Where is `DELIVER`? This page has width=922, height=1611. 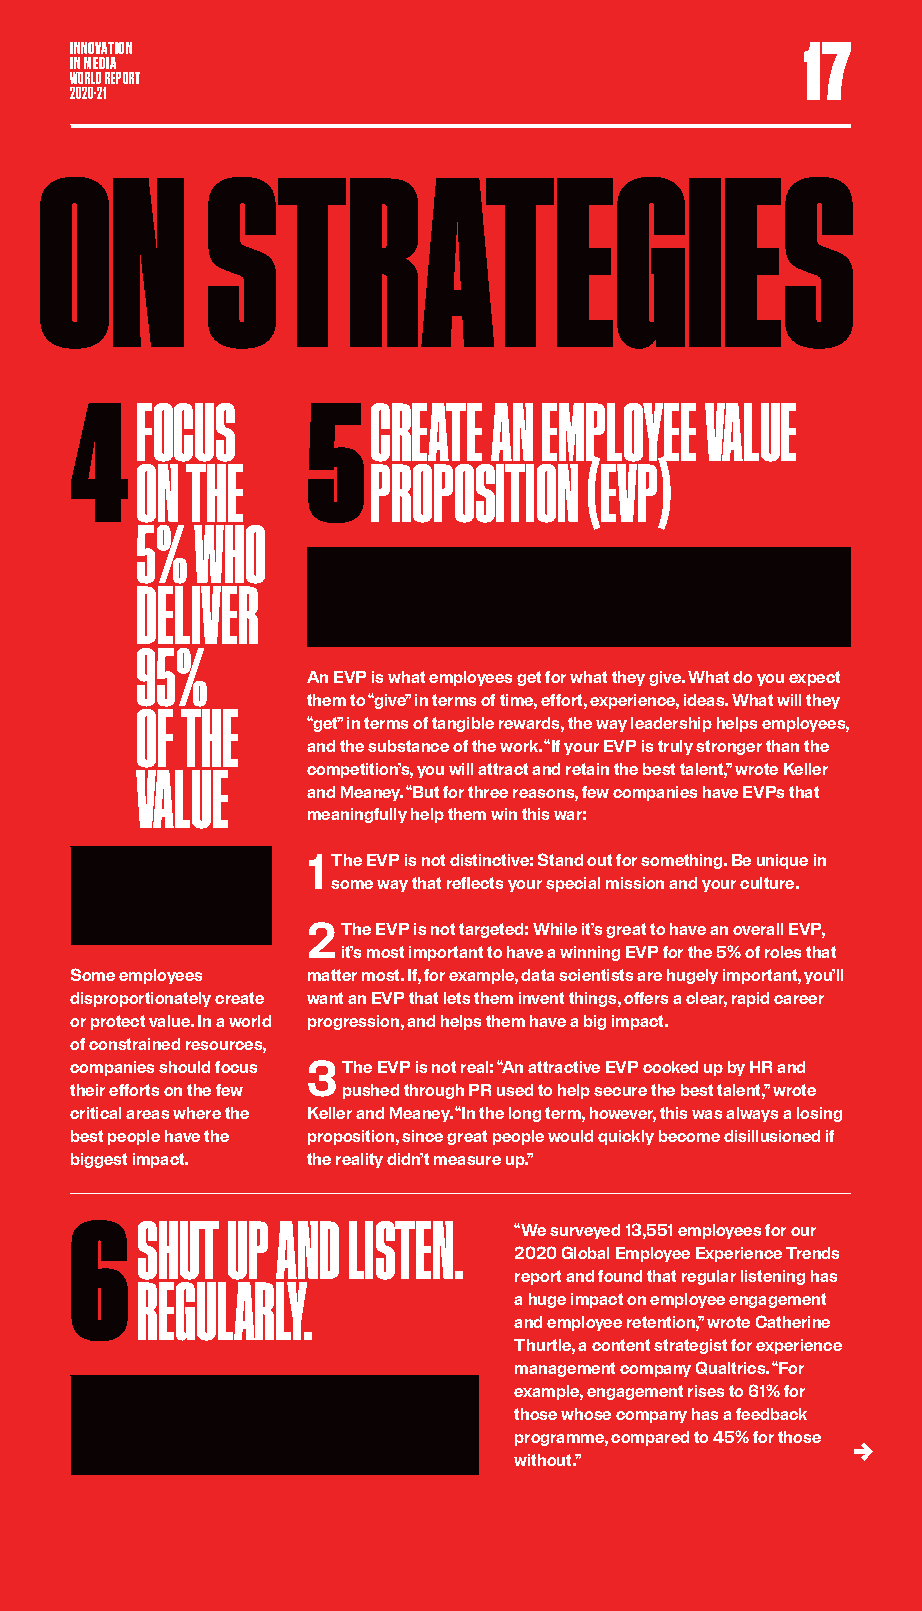
DELIVER is located at coordinates (197, 615).
